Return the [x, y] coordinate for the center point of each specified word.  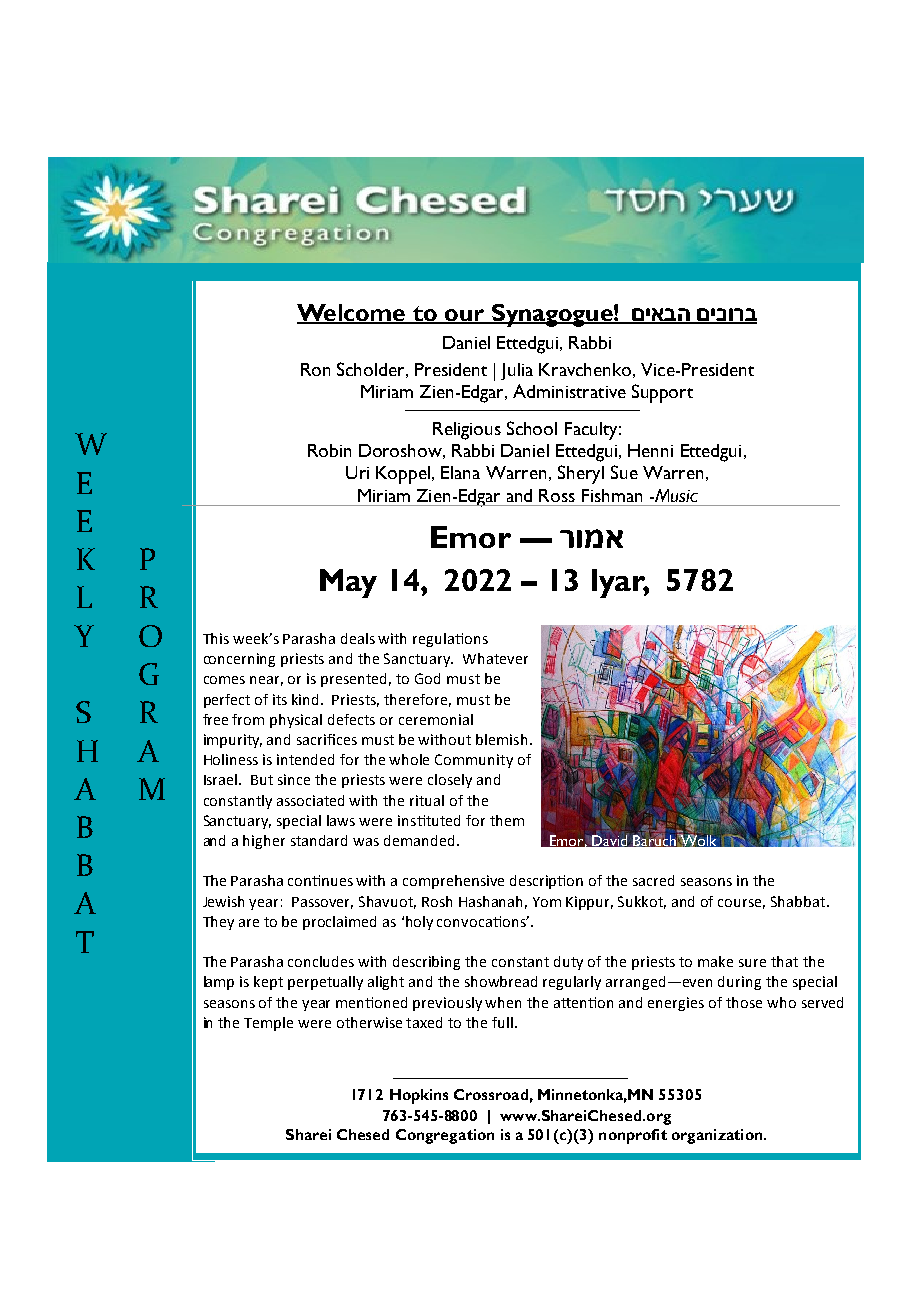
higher [264, 842]
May [348, 583]
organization [718, 1136]
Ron [315, 369]
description [546, 882]
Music [675, 495]
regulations [450, 640]
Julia [517, 371]
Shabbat [799, 901]
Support [662, 393]
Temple [268, 1024]
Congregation [445, 1136]
